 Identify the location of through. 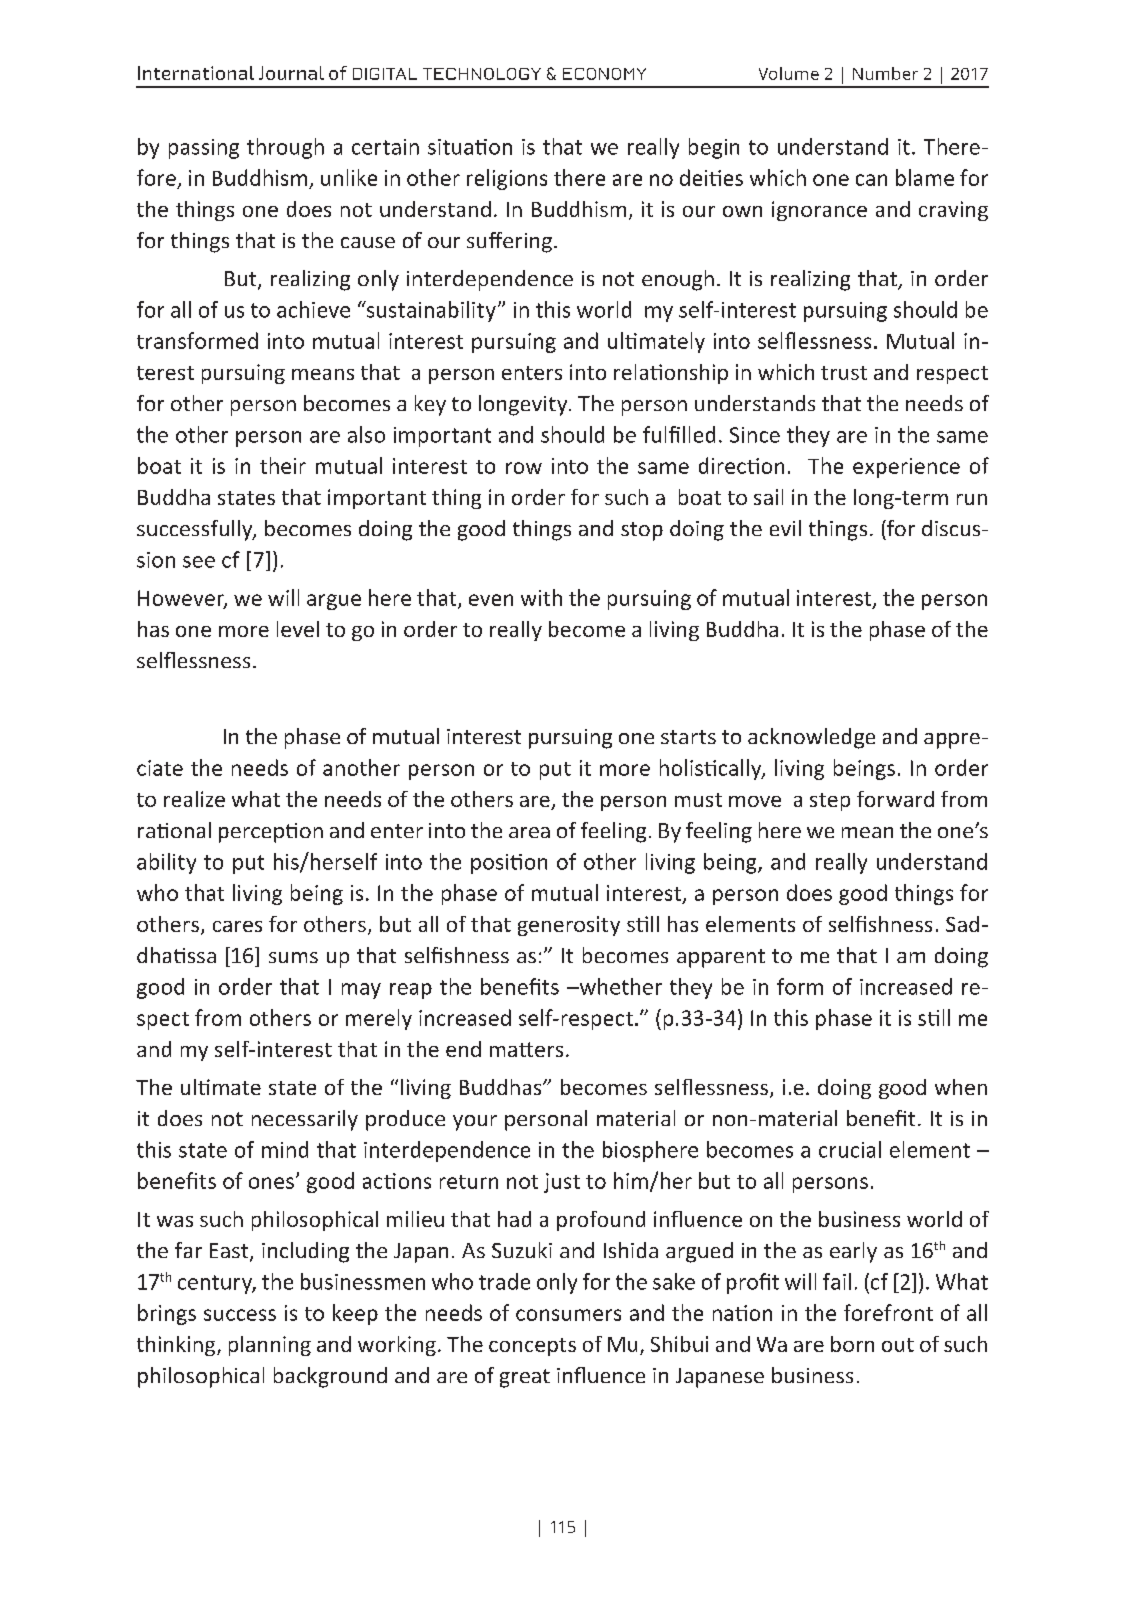
(285, 148).
